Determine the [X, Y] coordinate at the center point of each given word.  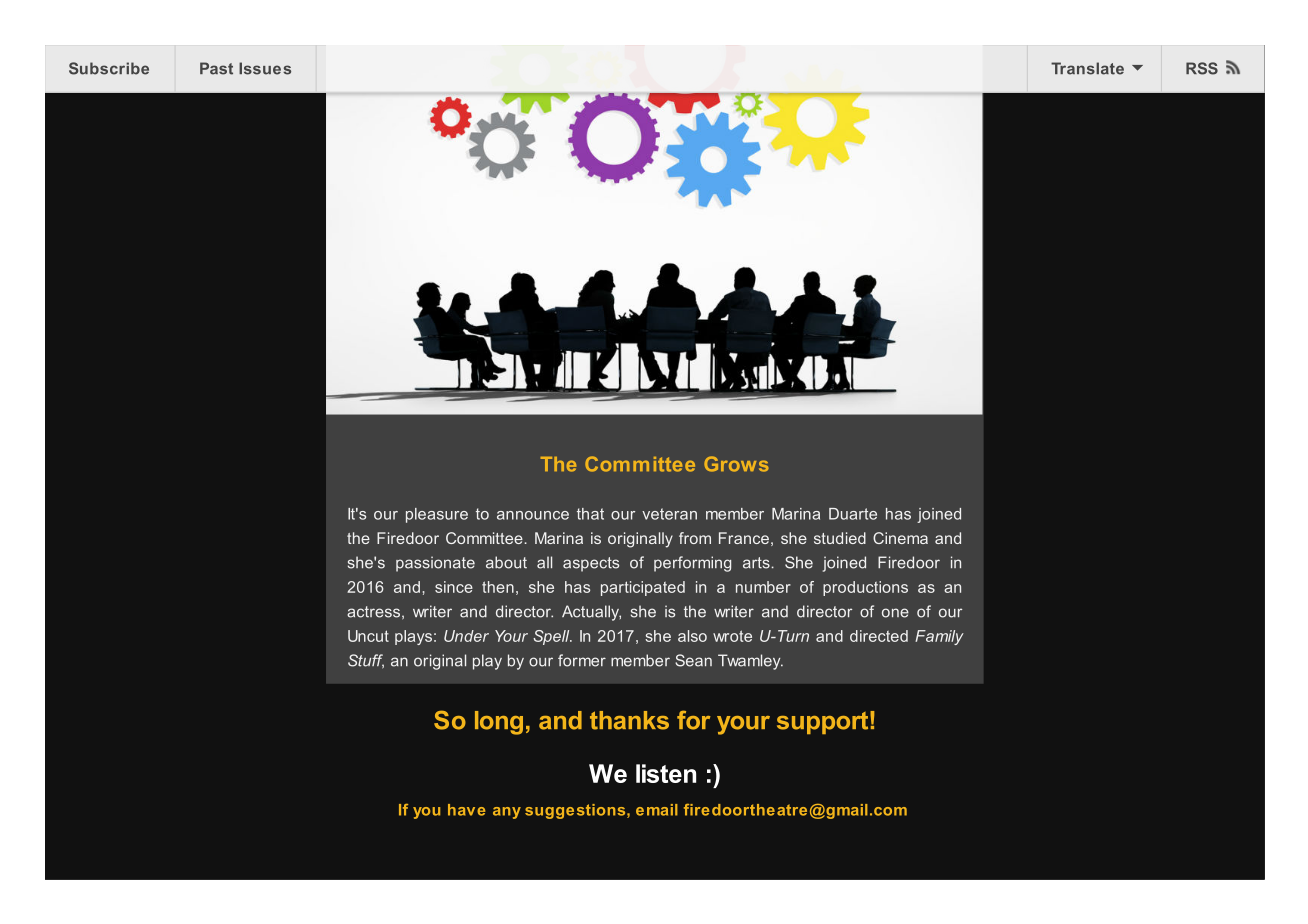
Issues [265, 68]
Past [216, 68]
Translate [1087, 68]
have [467, 810]
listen [666, 773]
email [657, 810]
